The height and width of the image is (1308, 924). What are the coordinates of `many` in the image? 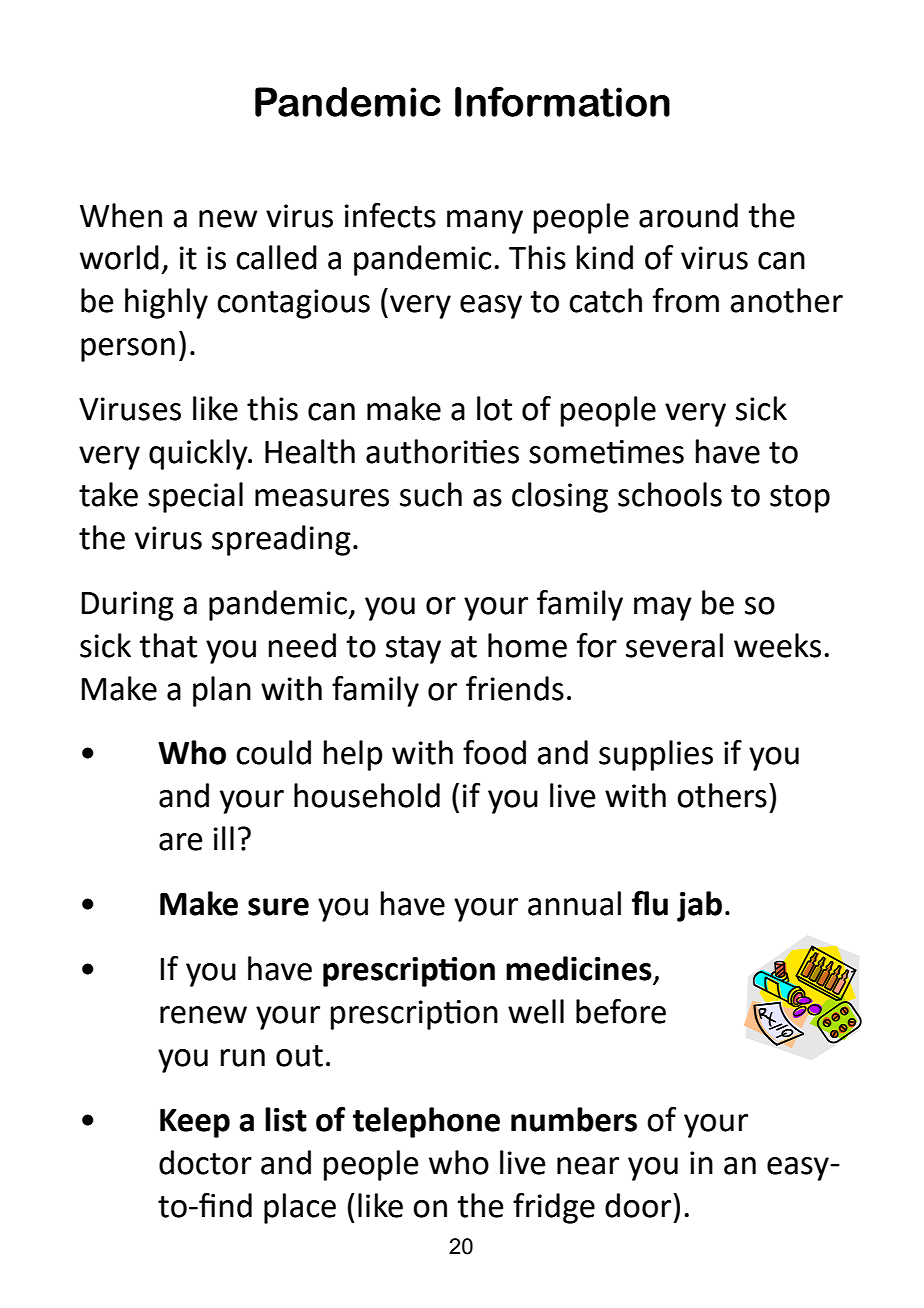 It's located at (485, 222).
